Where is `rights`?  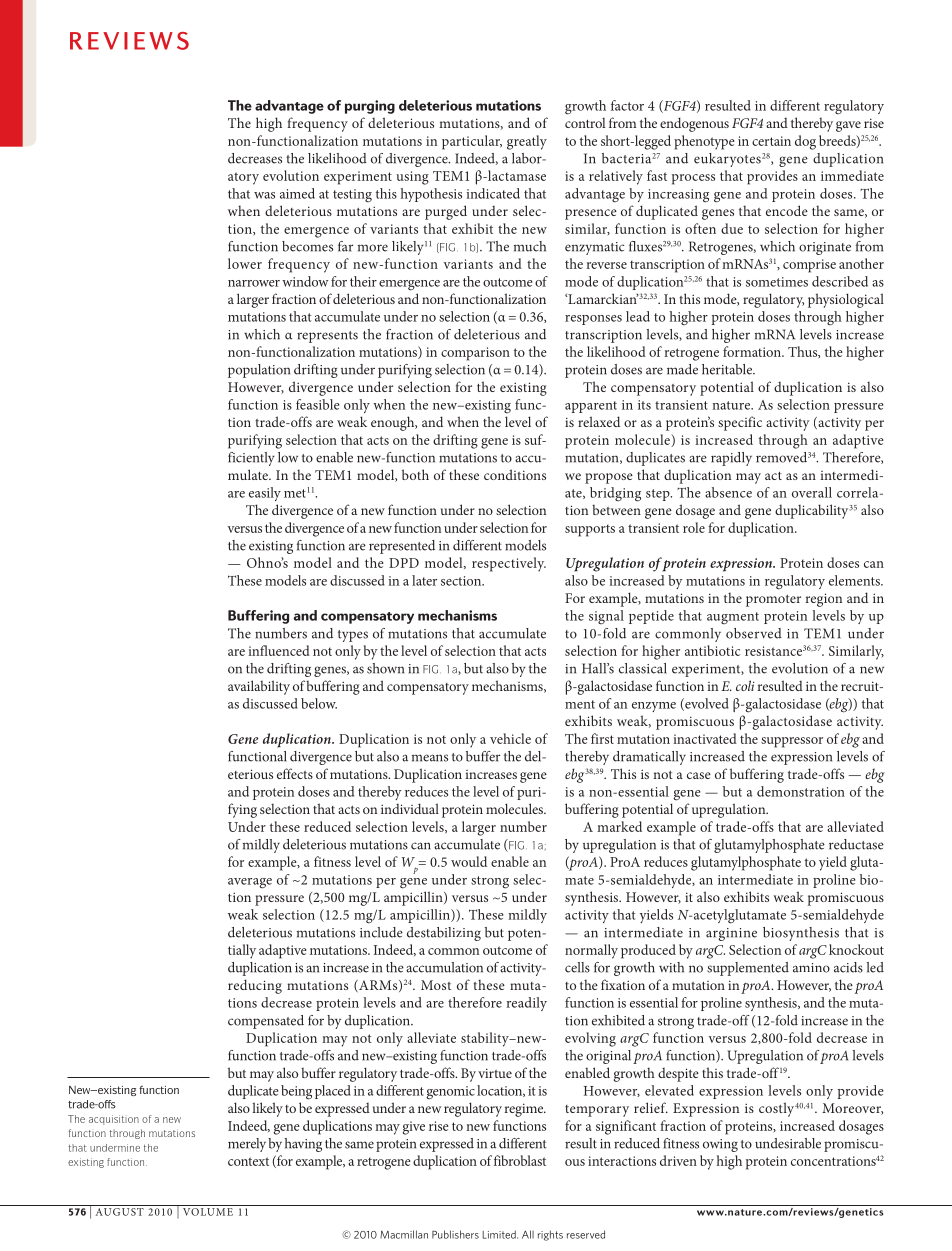 rights is located at coordinates (550, 1235).
